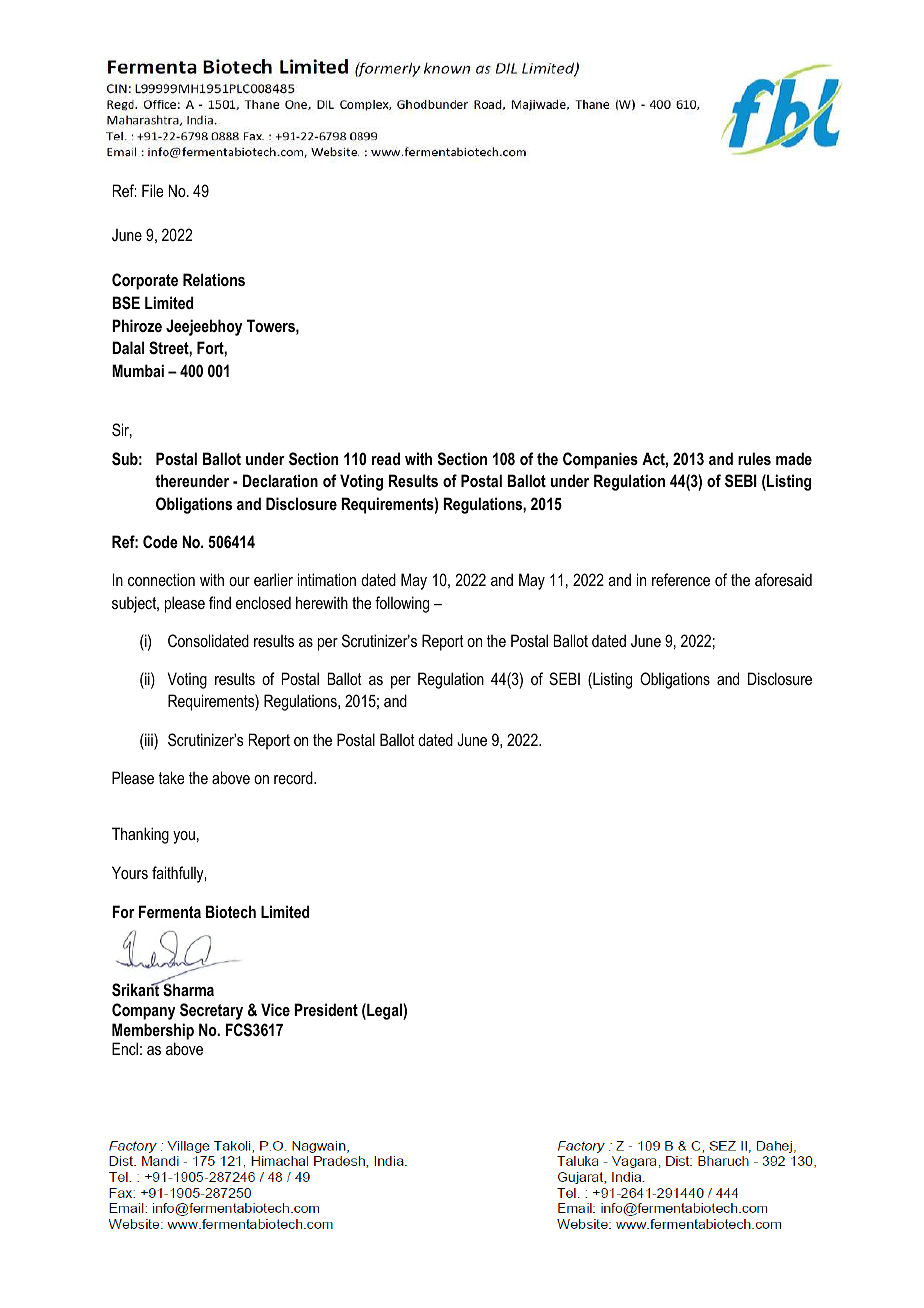 Image resolution: width=924 pixels, height=1308 pixels. I want to click on Code, so click(160, 541).
